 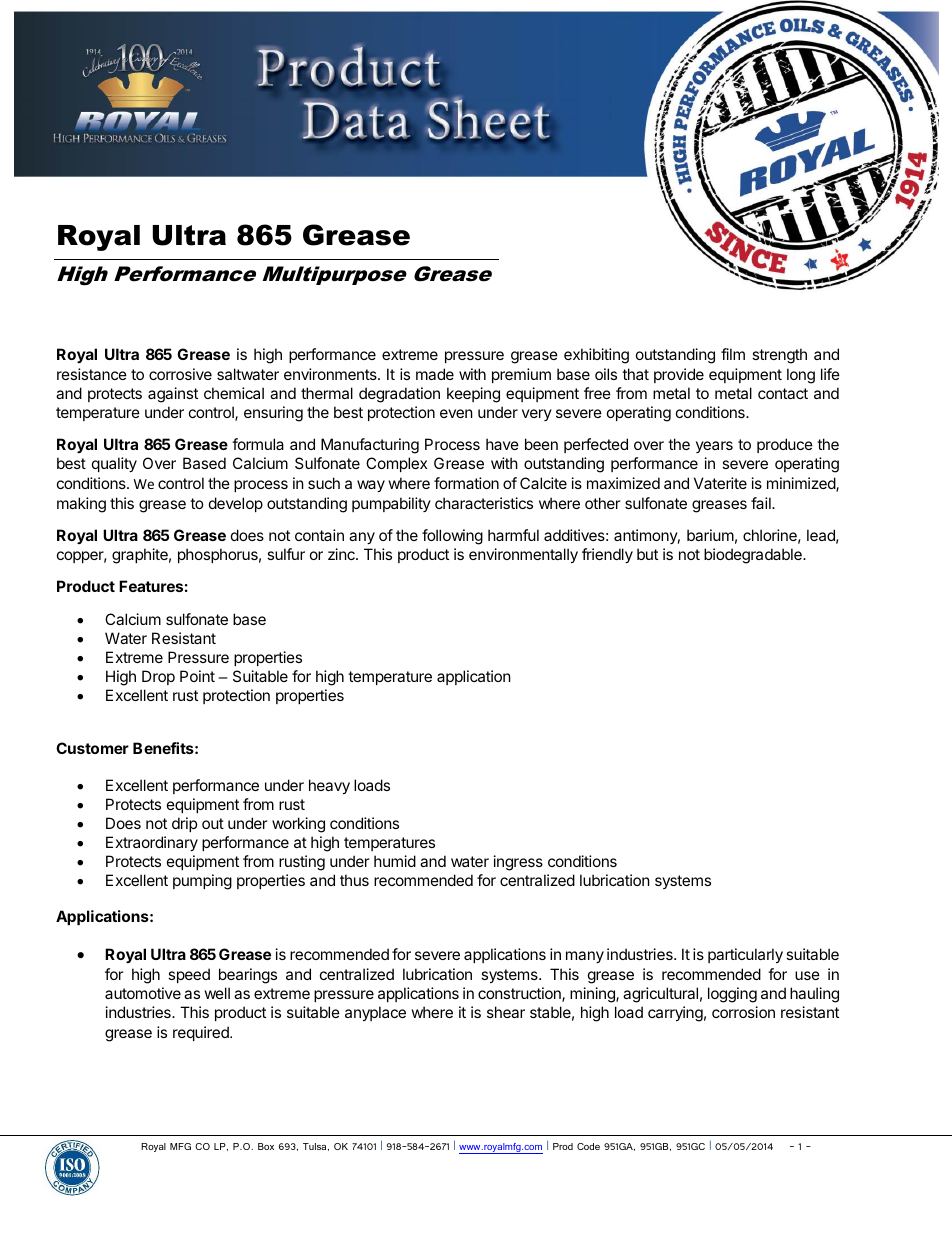 What do you see at coordinates (180, 374) in the page?
I see `corrosive` at bounding box center [180, 374].
